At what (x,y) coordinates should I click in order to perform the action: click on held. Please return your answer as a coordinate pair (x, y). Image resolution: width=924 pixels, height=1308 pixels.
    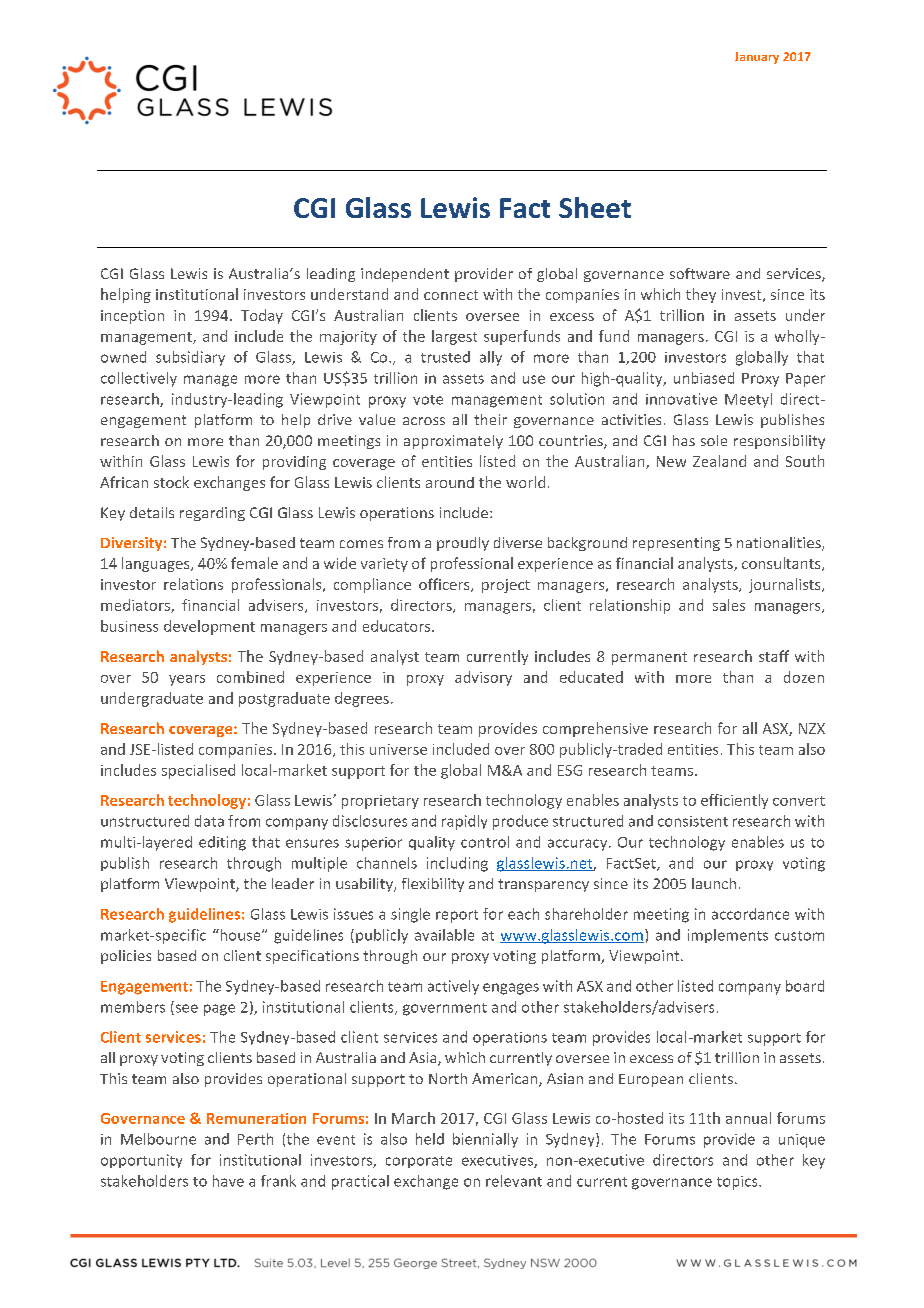
    Looking at the image, I should click on (430, 1139).
